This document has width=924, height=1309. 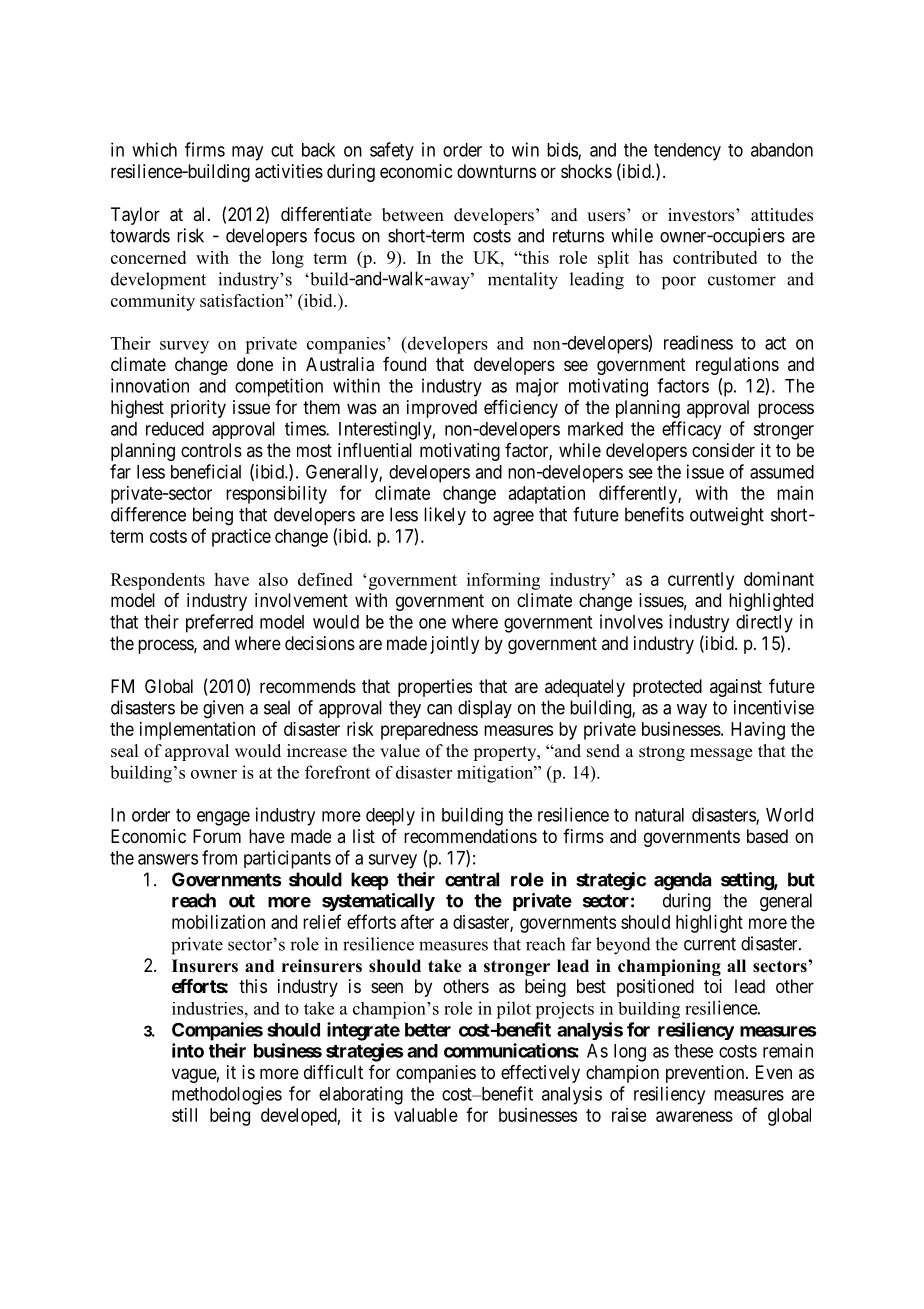 What do you see at coordinates (227, 1095) in the document?
I see `methodologies` at bounding box center [227, 1095].
